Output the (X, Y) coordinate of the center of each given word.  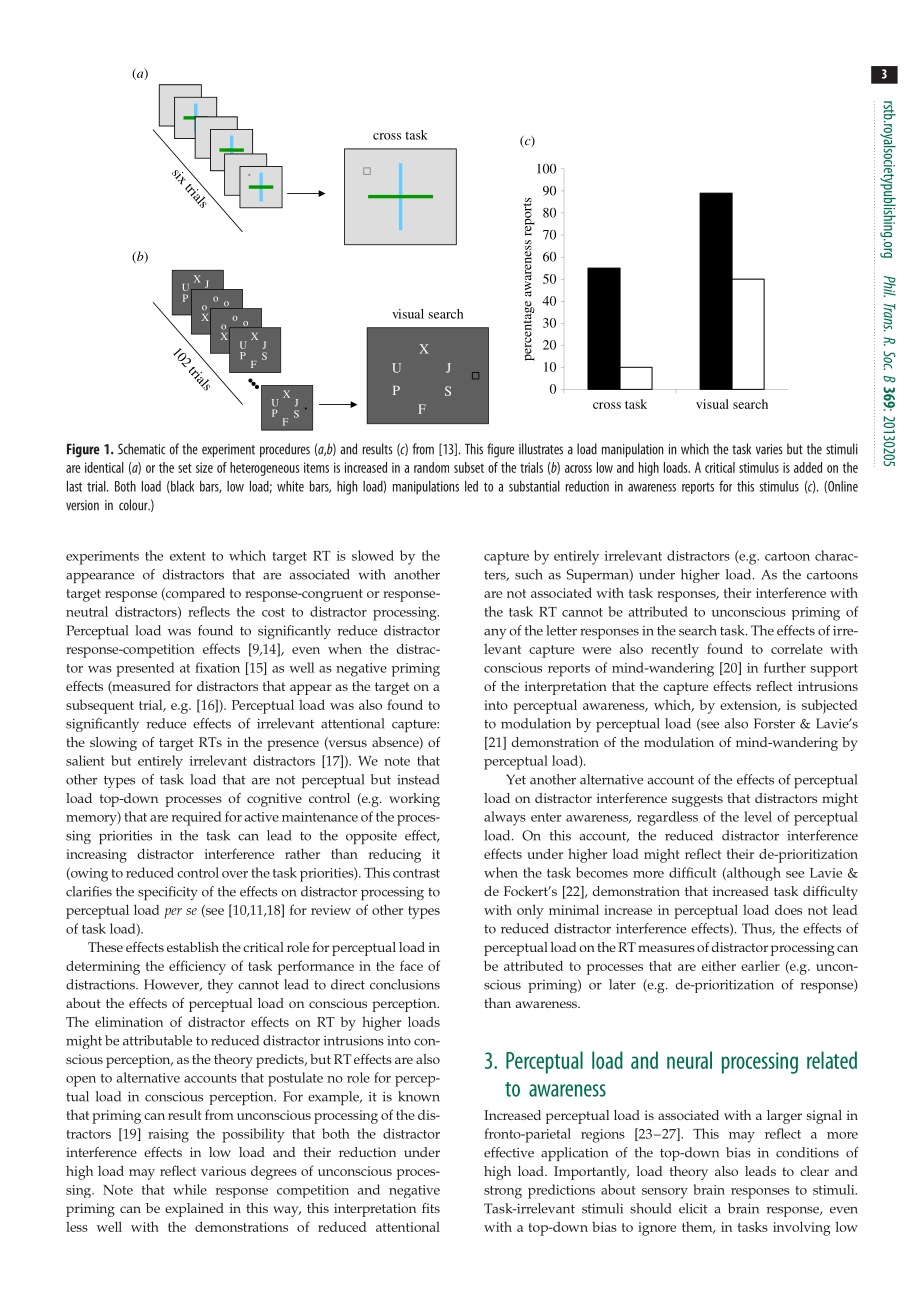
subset (469, 467)
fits (431, 1208)
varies (769, 449)
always (505, 818)
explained (194, 1210)
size (204, 467)
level (758, 816)
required (197, 818)
